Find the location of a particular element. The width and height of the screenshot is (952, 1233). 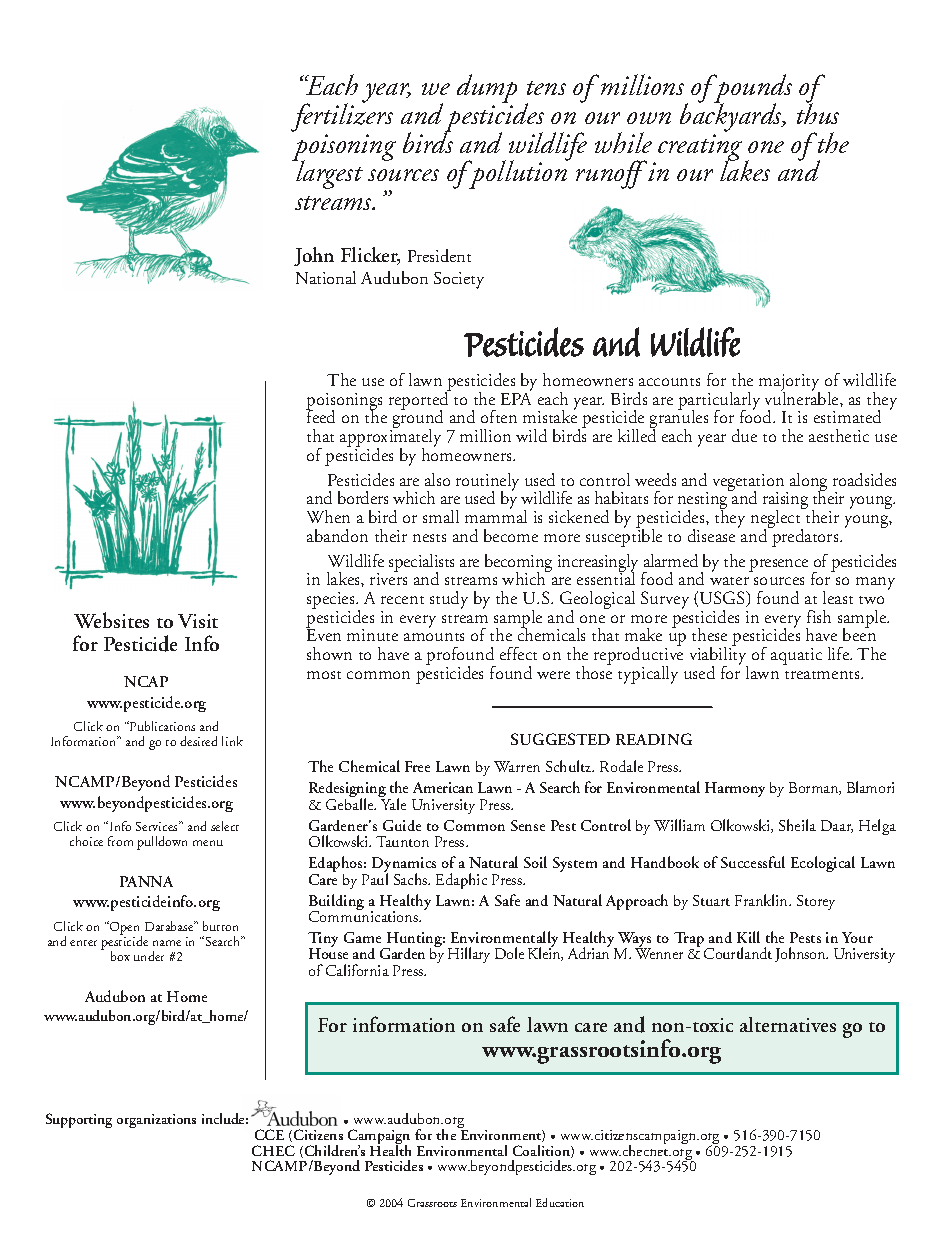

fertilizers is located at coordinates (342, 118).
